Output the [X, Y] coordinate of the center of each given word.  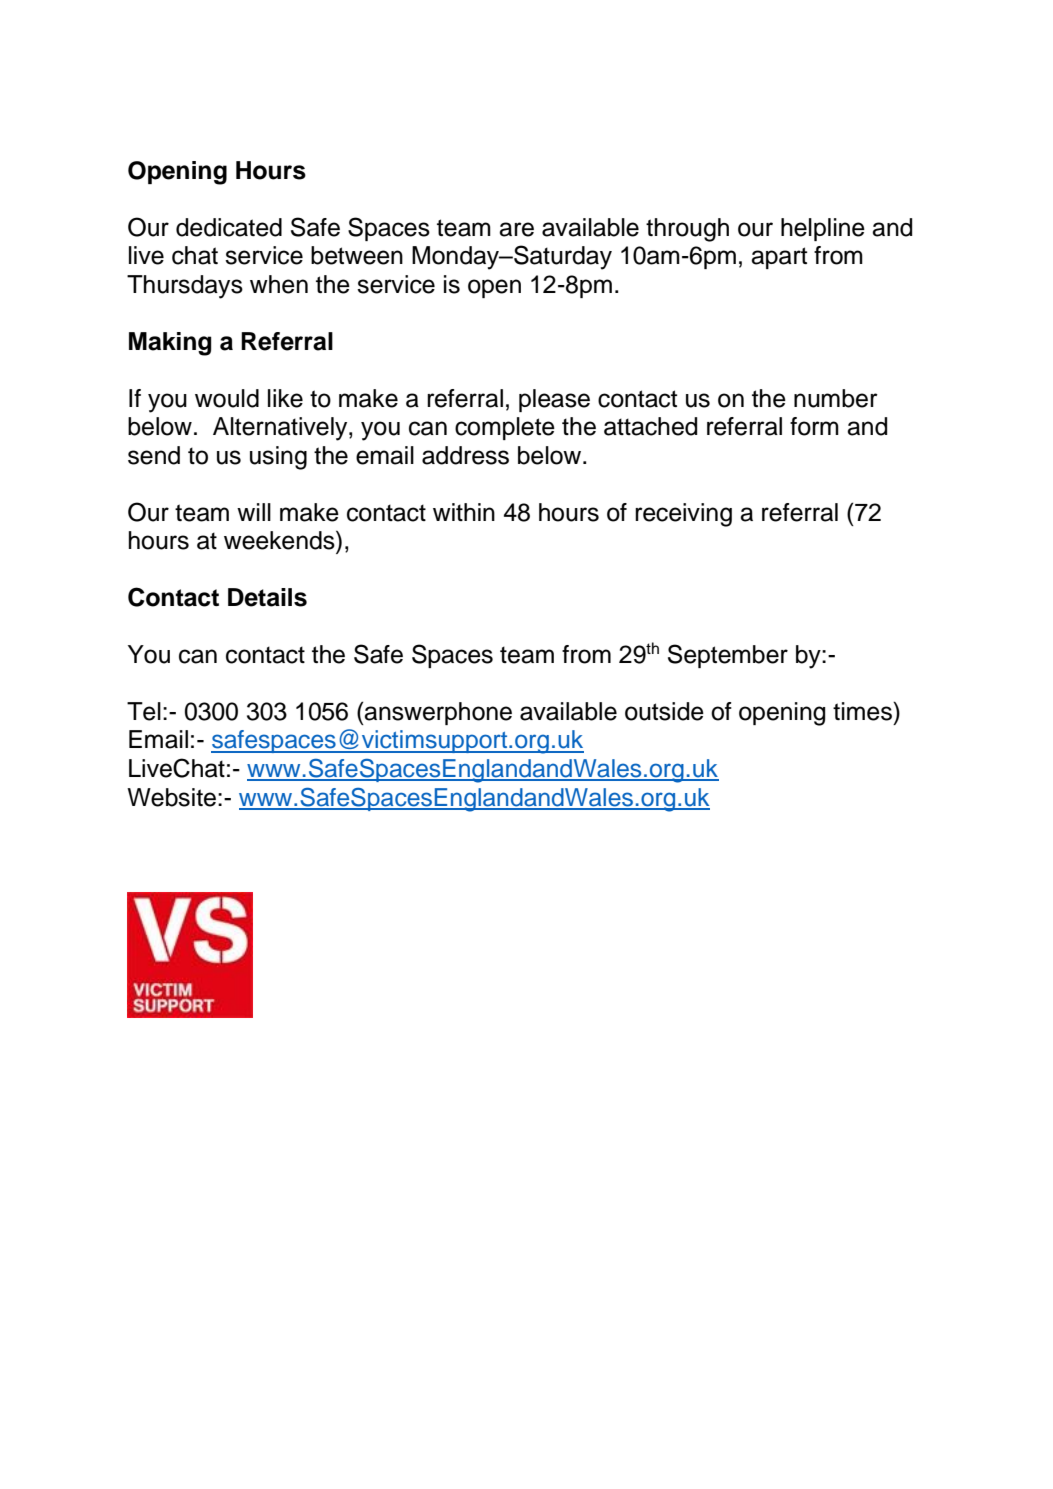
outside [664, 711]
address [465, 455]
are [516, 229]
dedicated [229, 227]
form [814, 426]
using [278, 458]
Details [267, 597]
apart [779, 258]
